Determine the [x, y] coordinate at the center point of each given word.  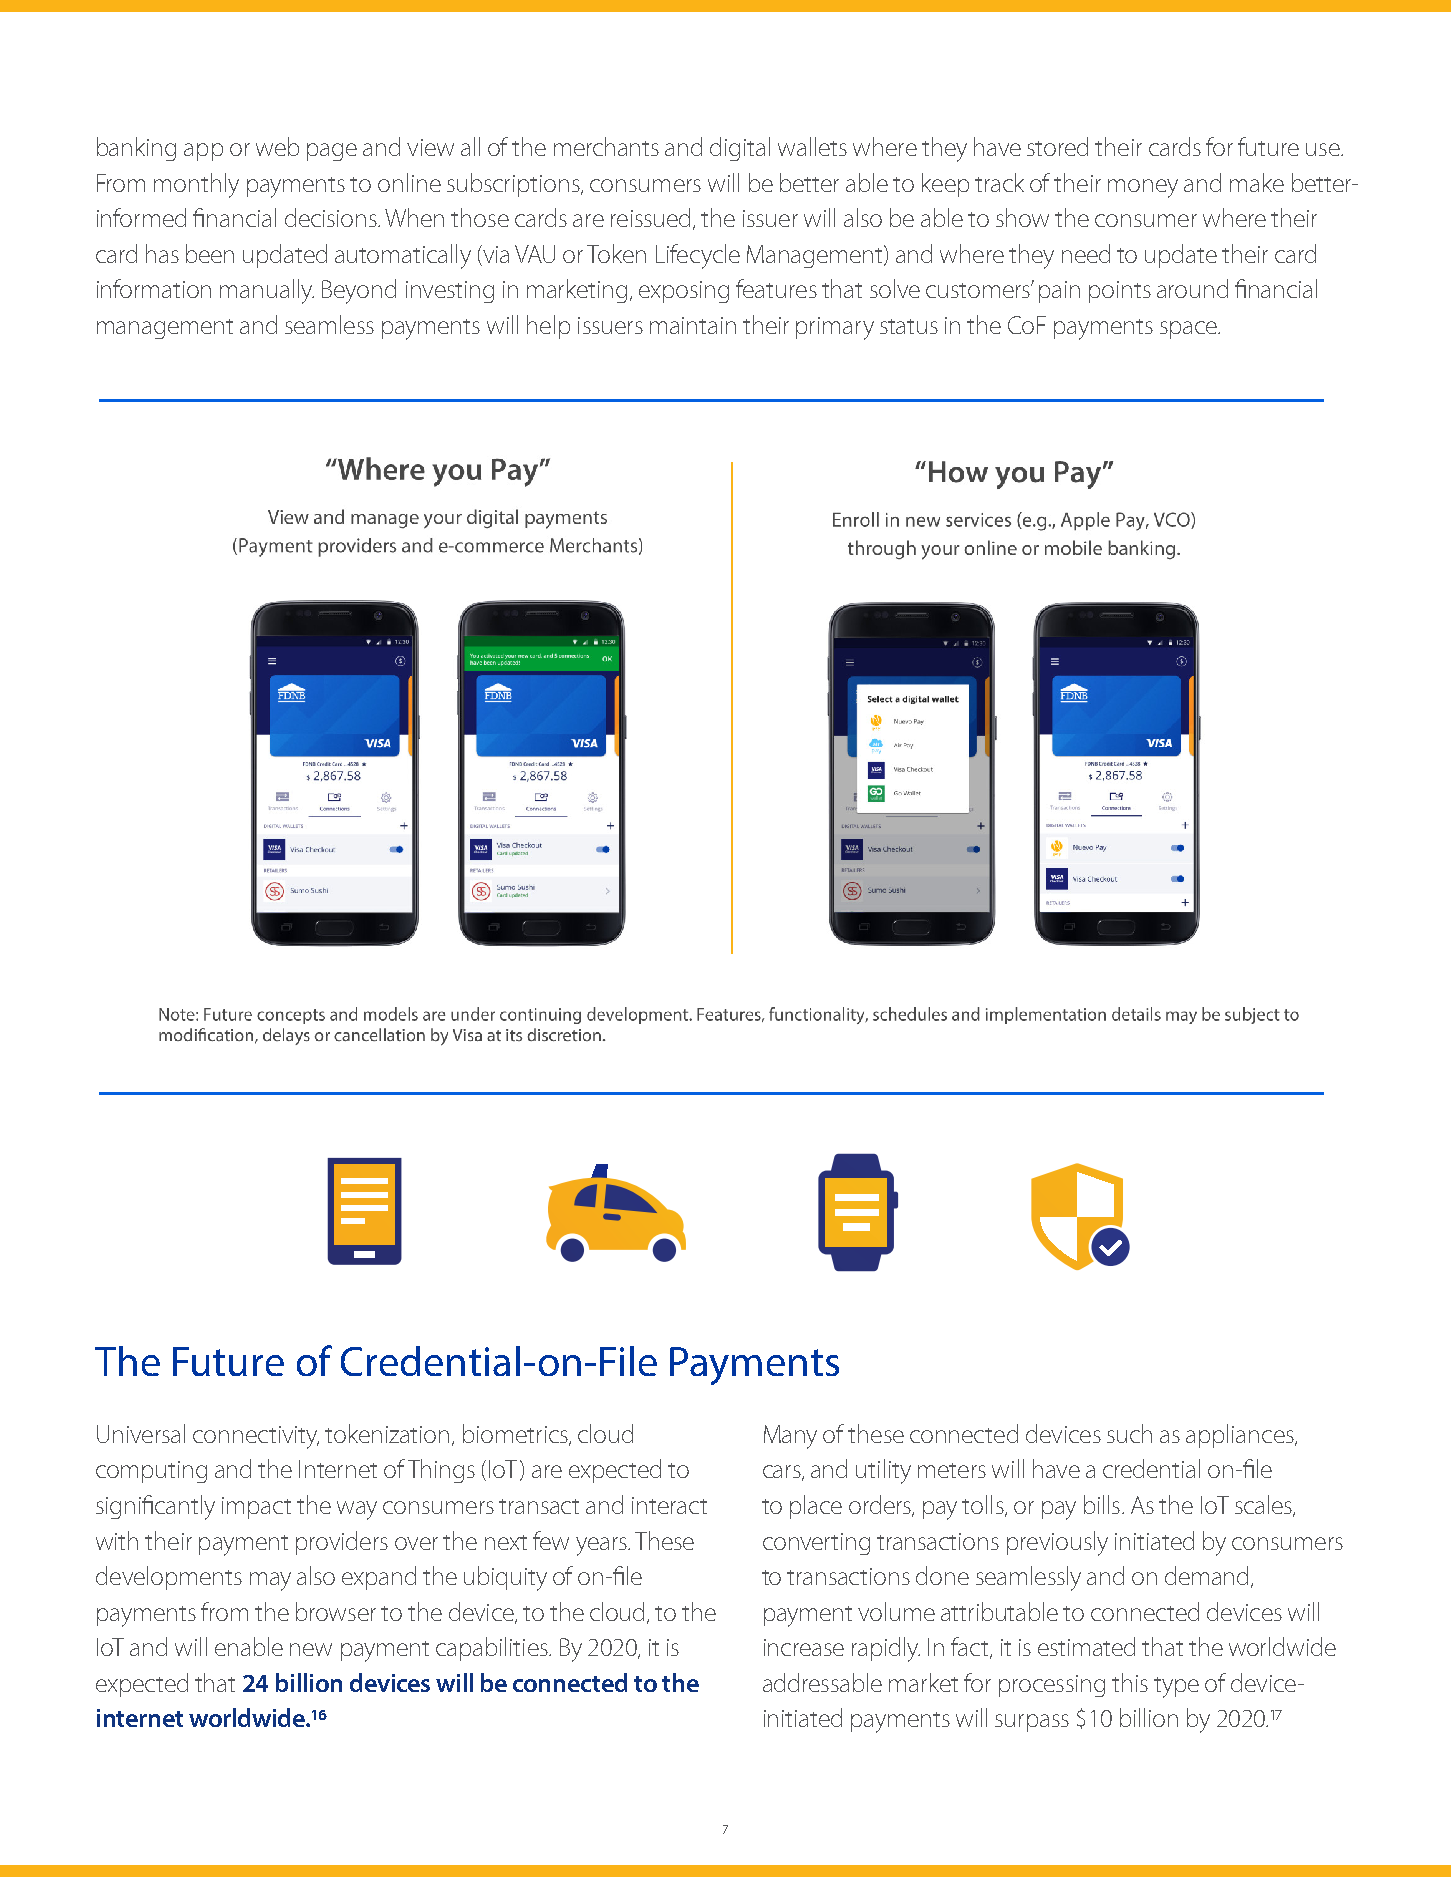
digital [740, 149]
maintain [693, 325]
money [1143, 188]
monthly [196, 185]
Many [790, 1437]
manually [267, 291]
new [311, 1649]
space [1189, 330]
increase [804, 1647]
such [1129, 1433]
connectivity [256, 1437]
